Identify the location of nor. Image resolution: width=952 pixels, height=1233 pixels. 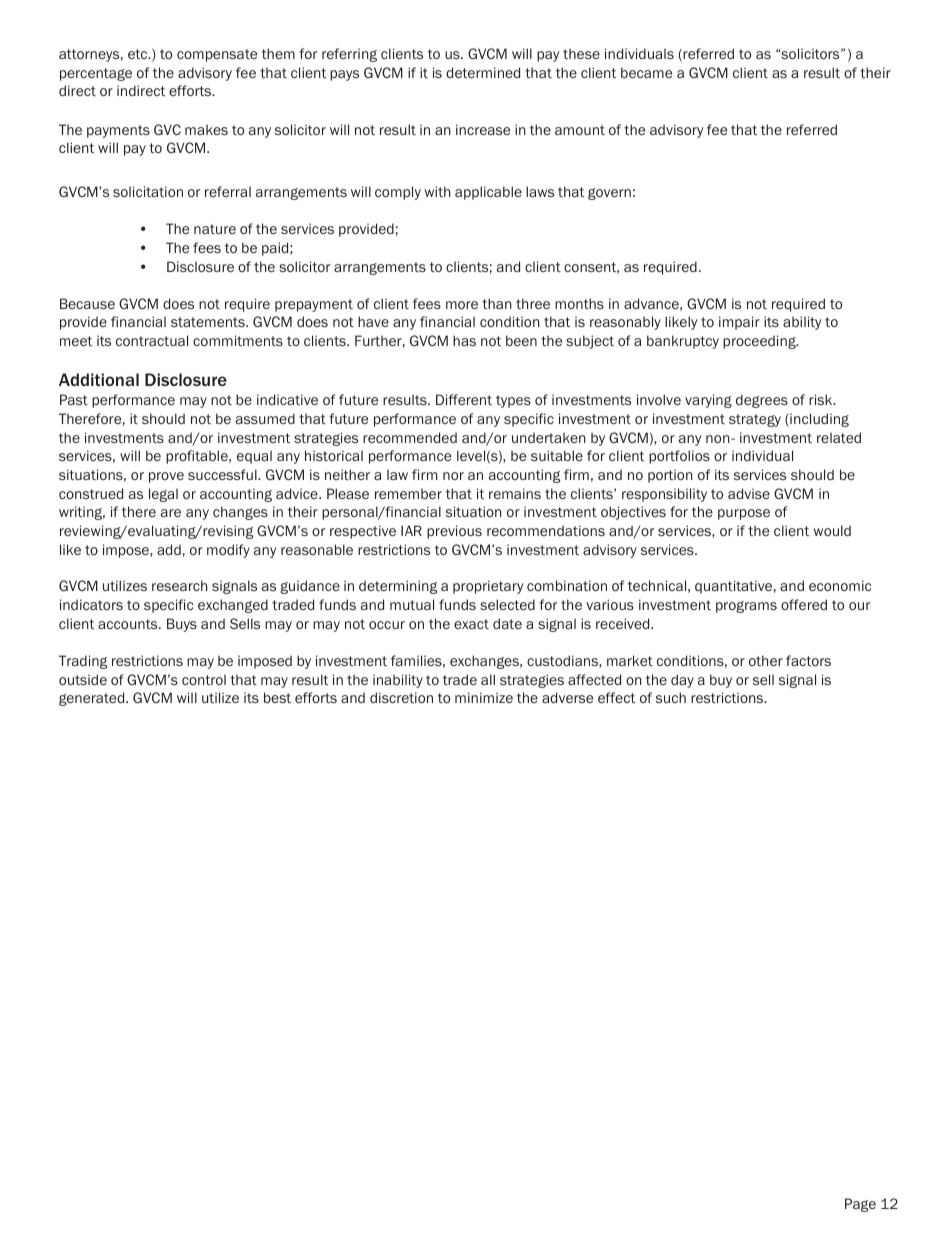
(453, 476).
